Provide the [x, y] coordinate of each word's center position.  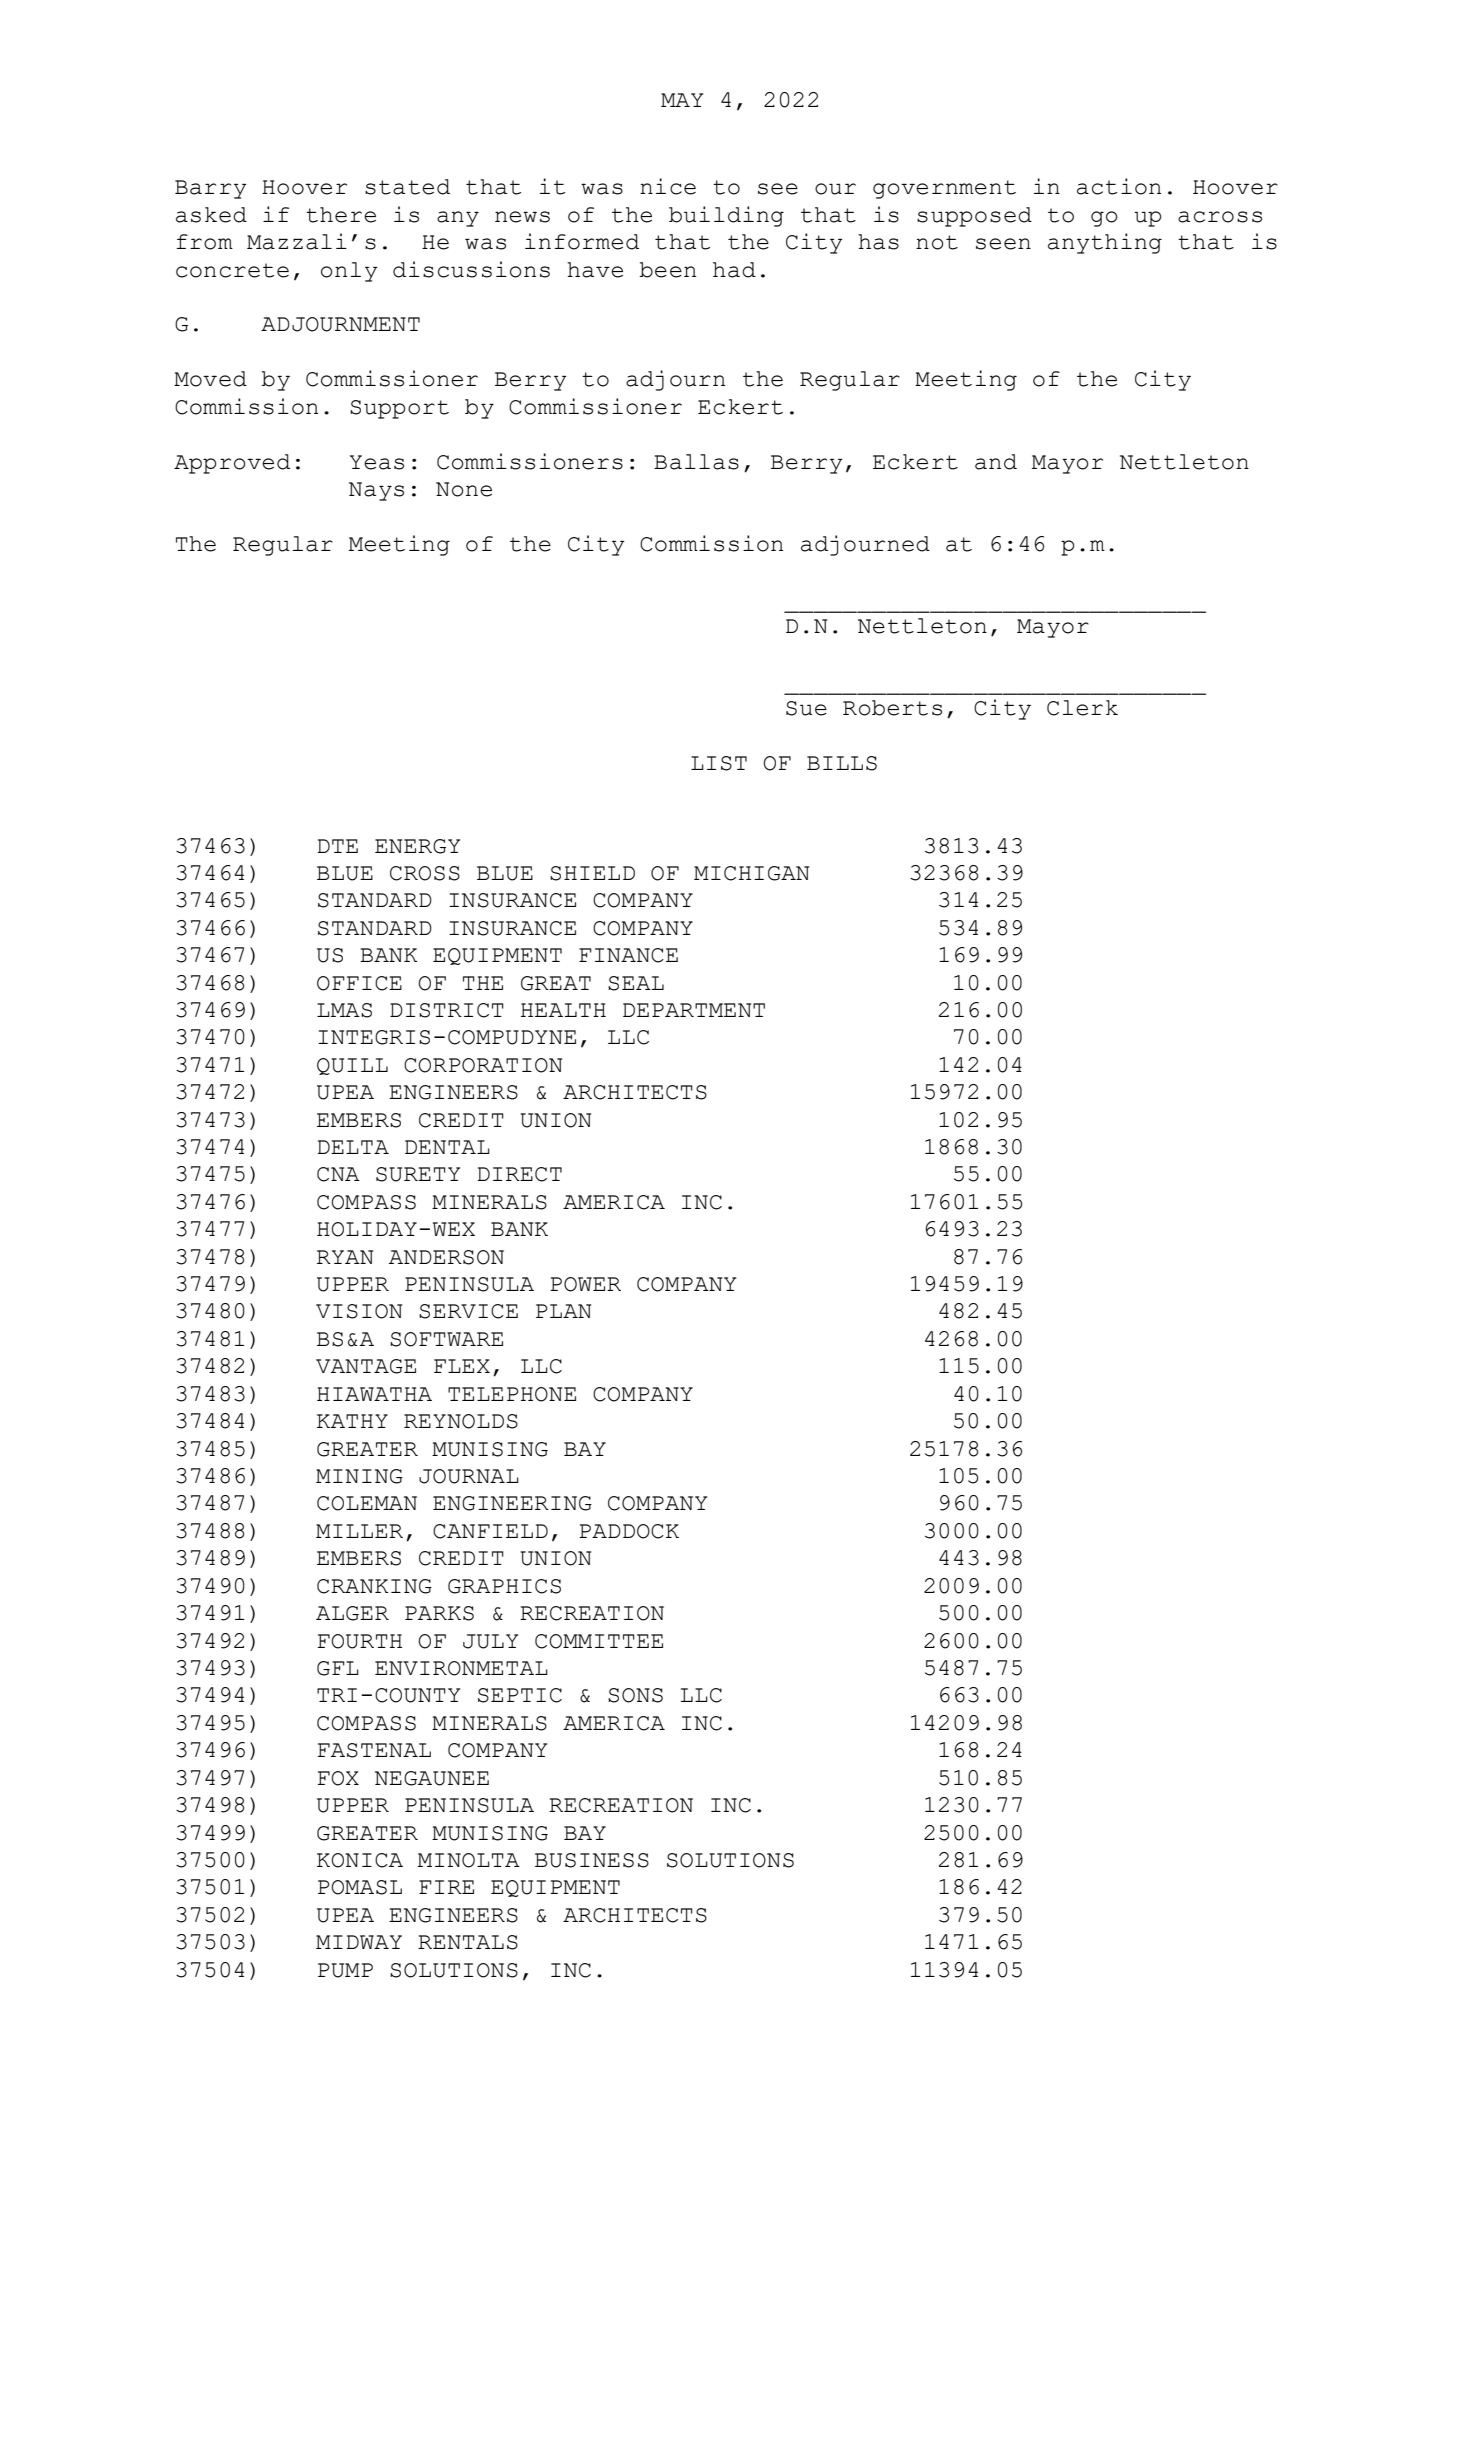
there [341, 215]
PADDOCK [629, 1531]
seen [1003, 244]
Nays [376, 491]
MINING [359, 1476]
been [668, 270]
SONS [635, 1695]
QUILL [352, 1066]
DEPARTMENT [694, 1010]
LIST [719, 763]
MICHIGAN [751, 873]
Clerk [1082, 708]
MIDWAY [359, 1942]
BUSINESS [592, 1860]
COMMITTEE [599, 1641]
